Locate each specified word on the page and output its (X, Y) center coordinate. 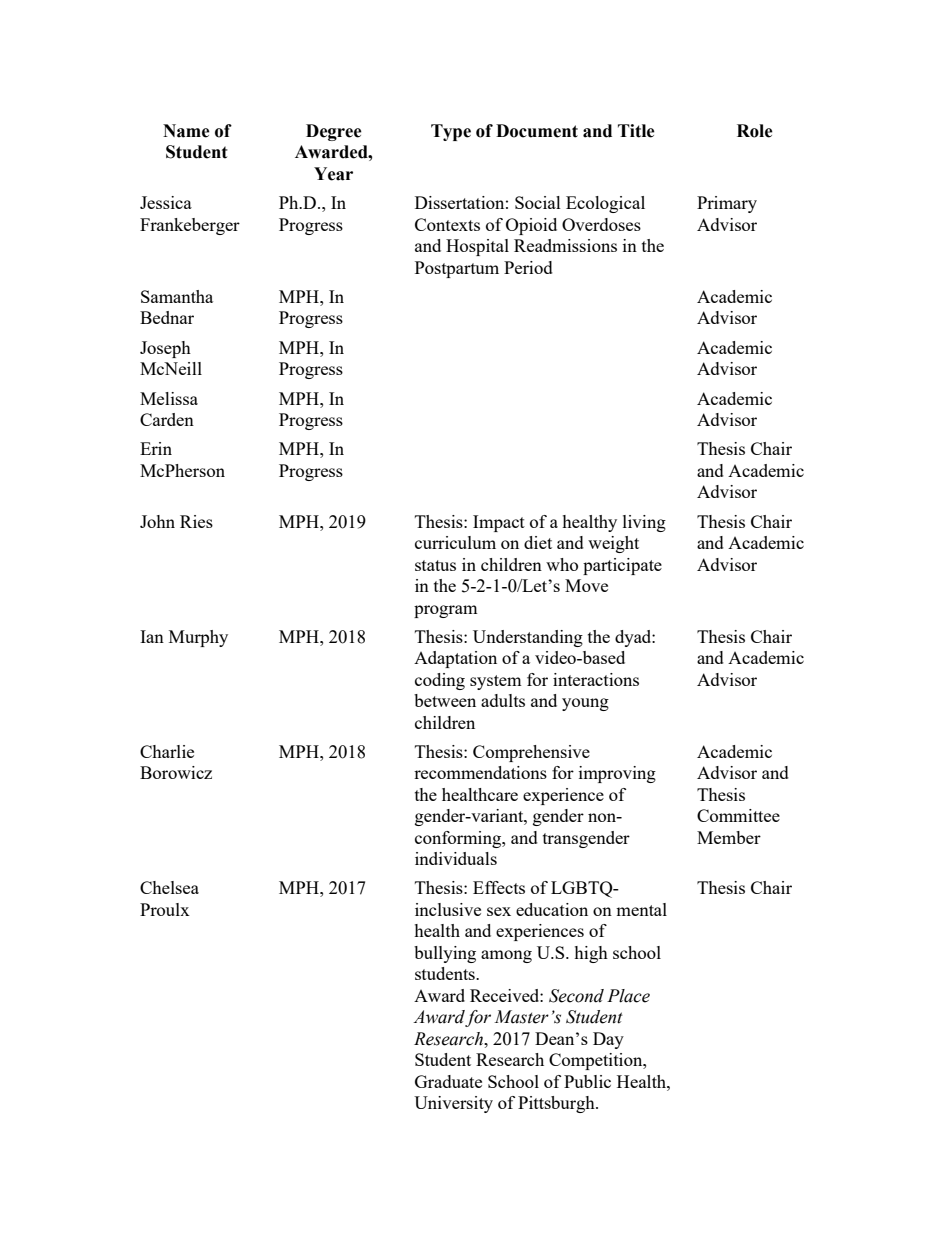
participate (622, 566)
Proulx (165, 909)
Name (186, 131)
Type (451, 132)
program (446, 611)
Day (608, 1040)
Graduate (448, 1081)
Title (636, 131)
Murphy (198, 638)
